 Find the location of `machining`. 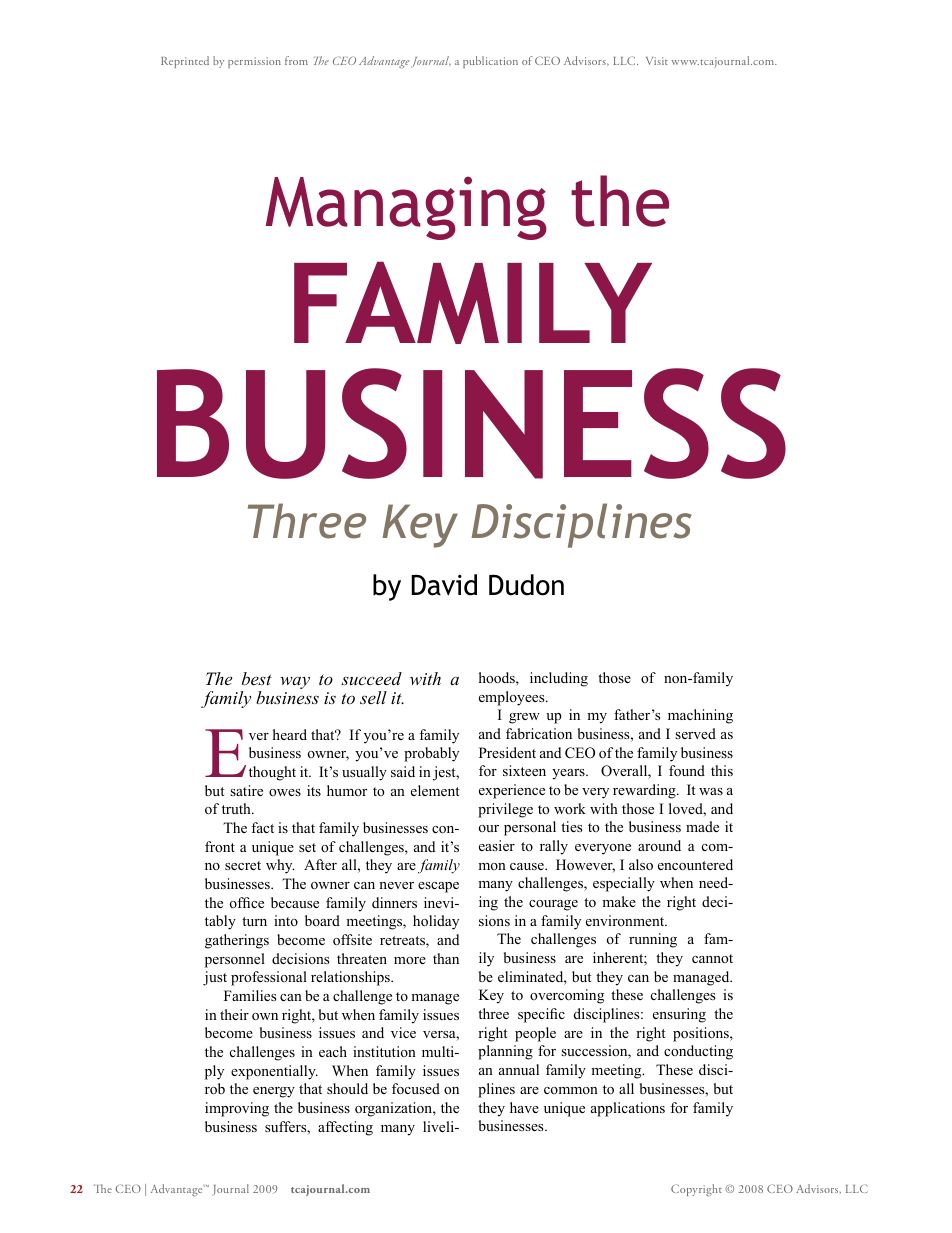

machining is located at coordinates (700, 716).
